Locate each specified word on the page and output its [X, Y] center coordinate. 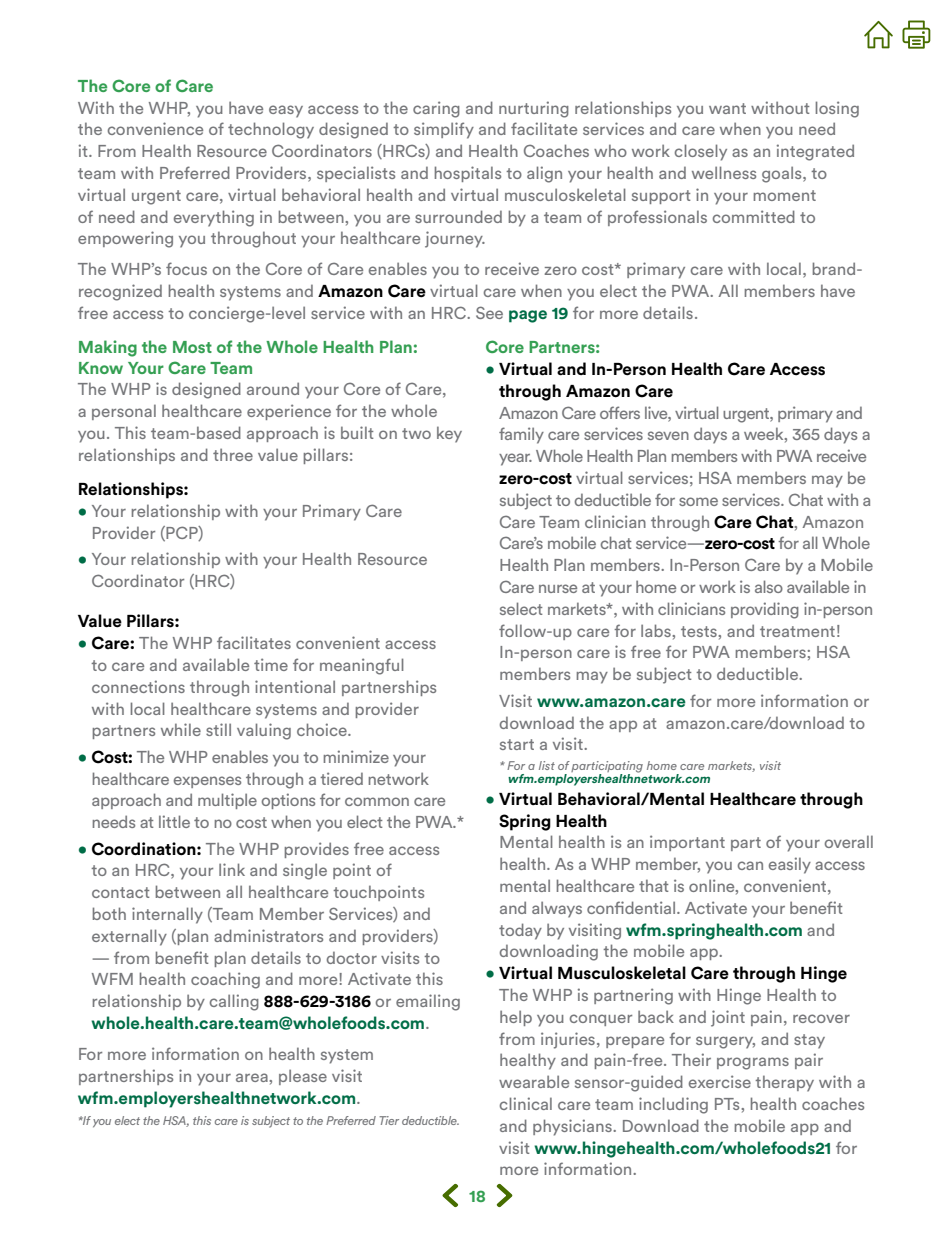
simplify [444, 130]
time [271, 664]
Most [192, 347]
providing [765, 610]
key [449, 434]
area [253, 1077]
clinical [526, 1103]
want [727, 108]
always [557, 909]
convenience [155, 128]
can [750, 865]
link [232, 869]
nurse [558, 588]
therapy [784, 1083]
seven [668, 435]
